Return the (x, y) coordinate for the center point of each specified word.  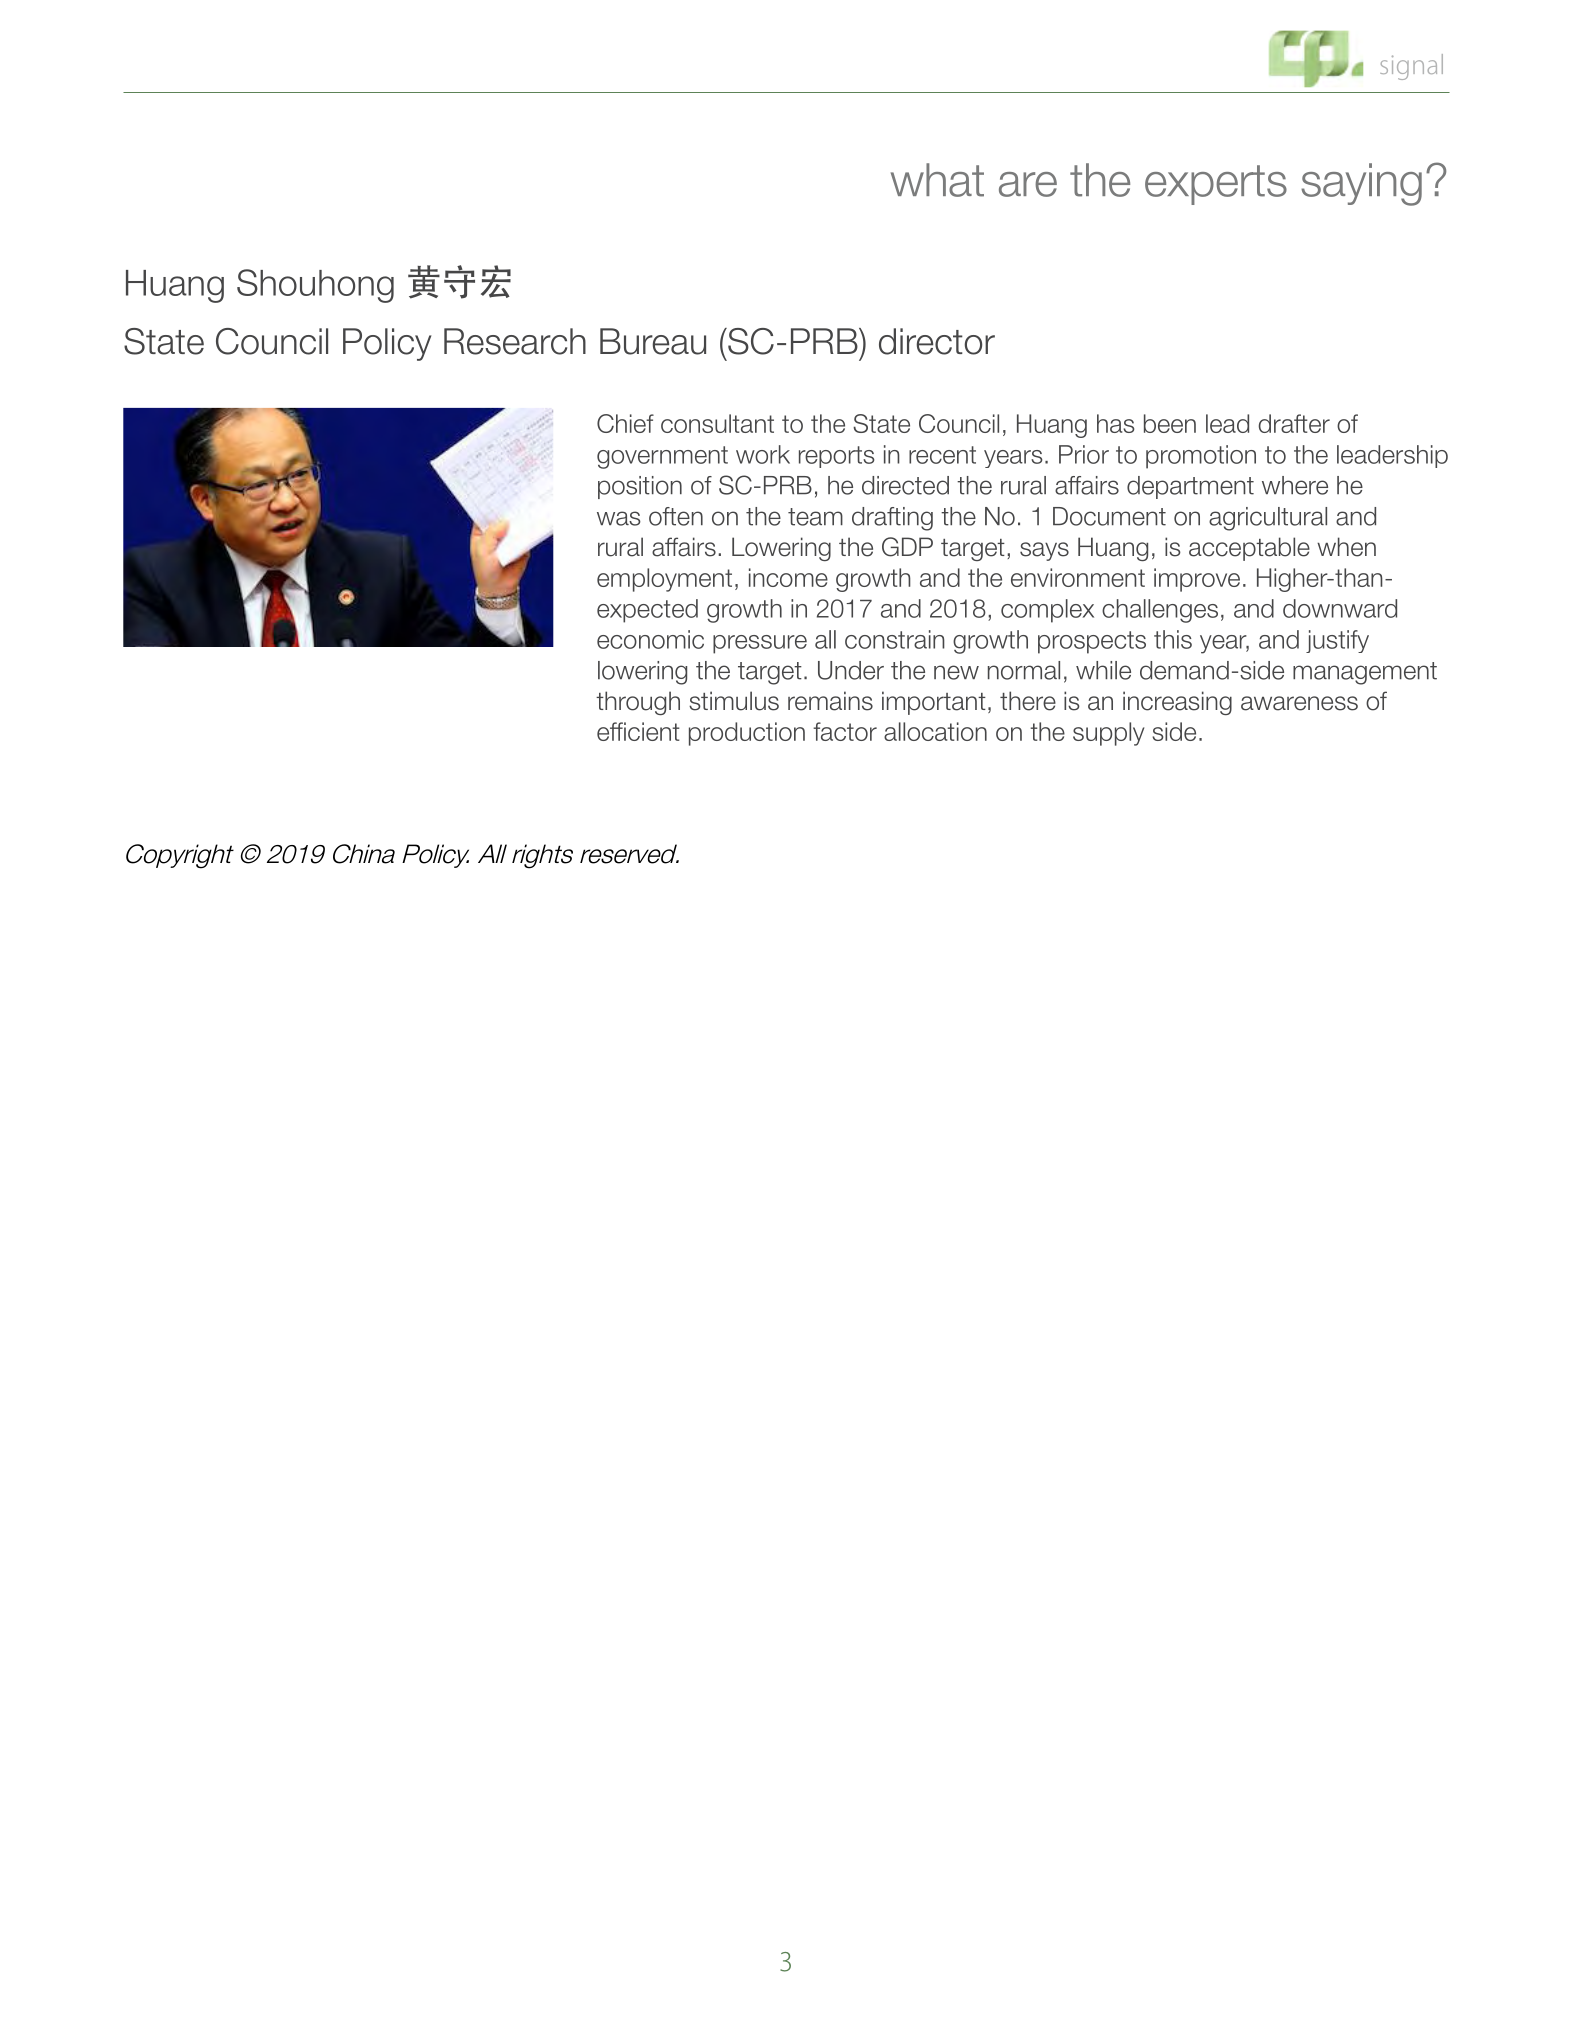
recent (942, 455)
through (638, 703)
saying (1361, 184)
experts (1216, 185)
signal (1411, 67)
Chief (625, 423)
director (937, 341)
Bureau (653, 341)
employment (664, 580)
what (937, 180)
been (1170, 423)
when (1346, 547)
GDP (907, 547)
